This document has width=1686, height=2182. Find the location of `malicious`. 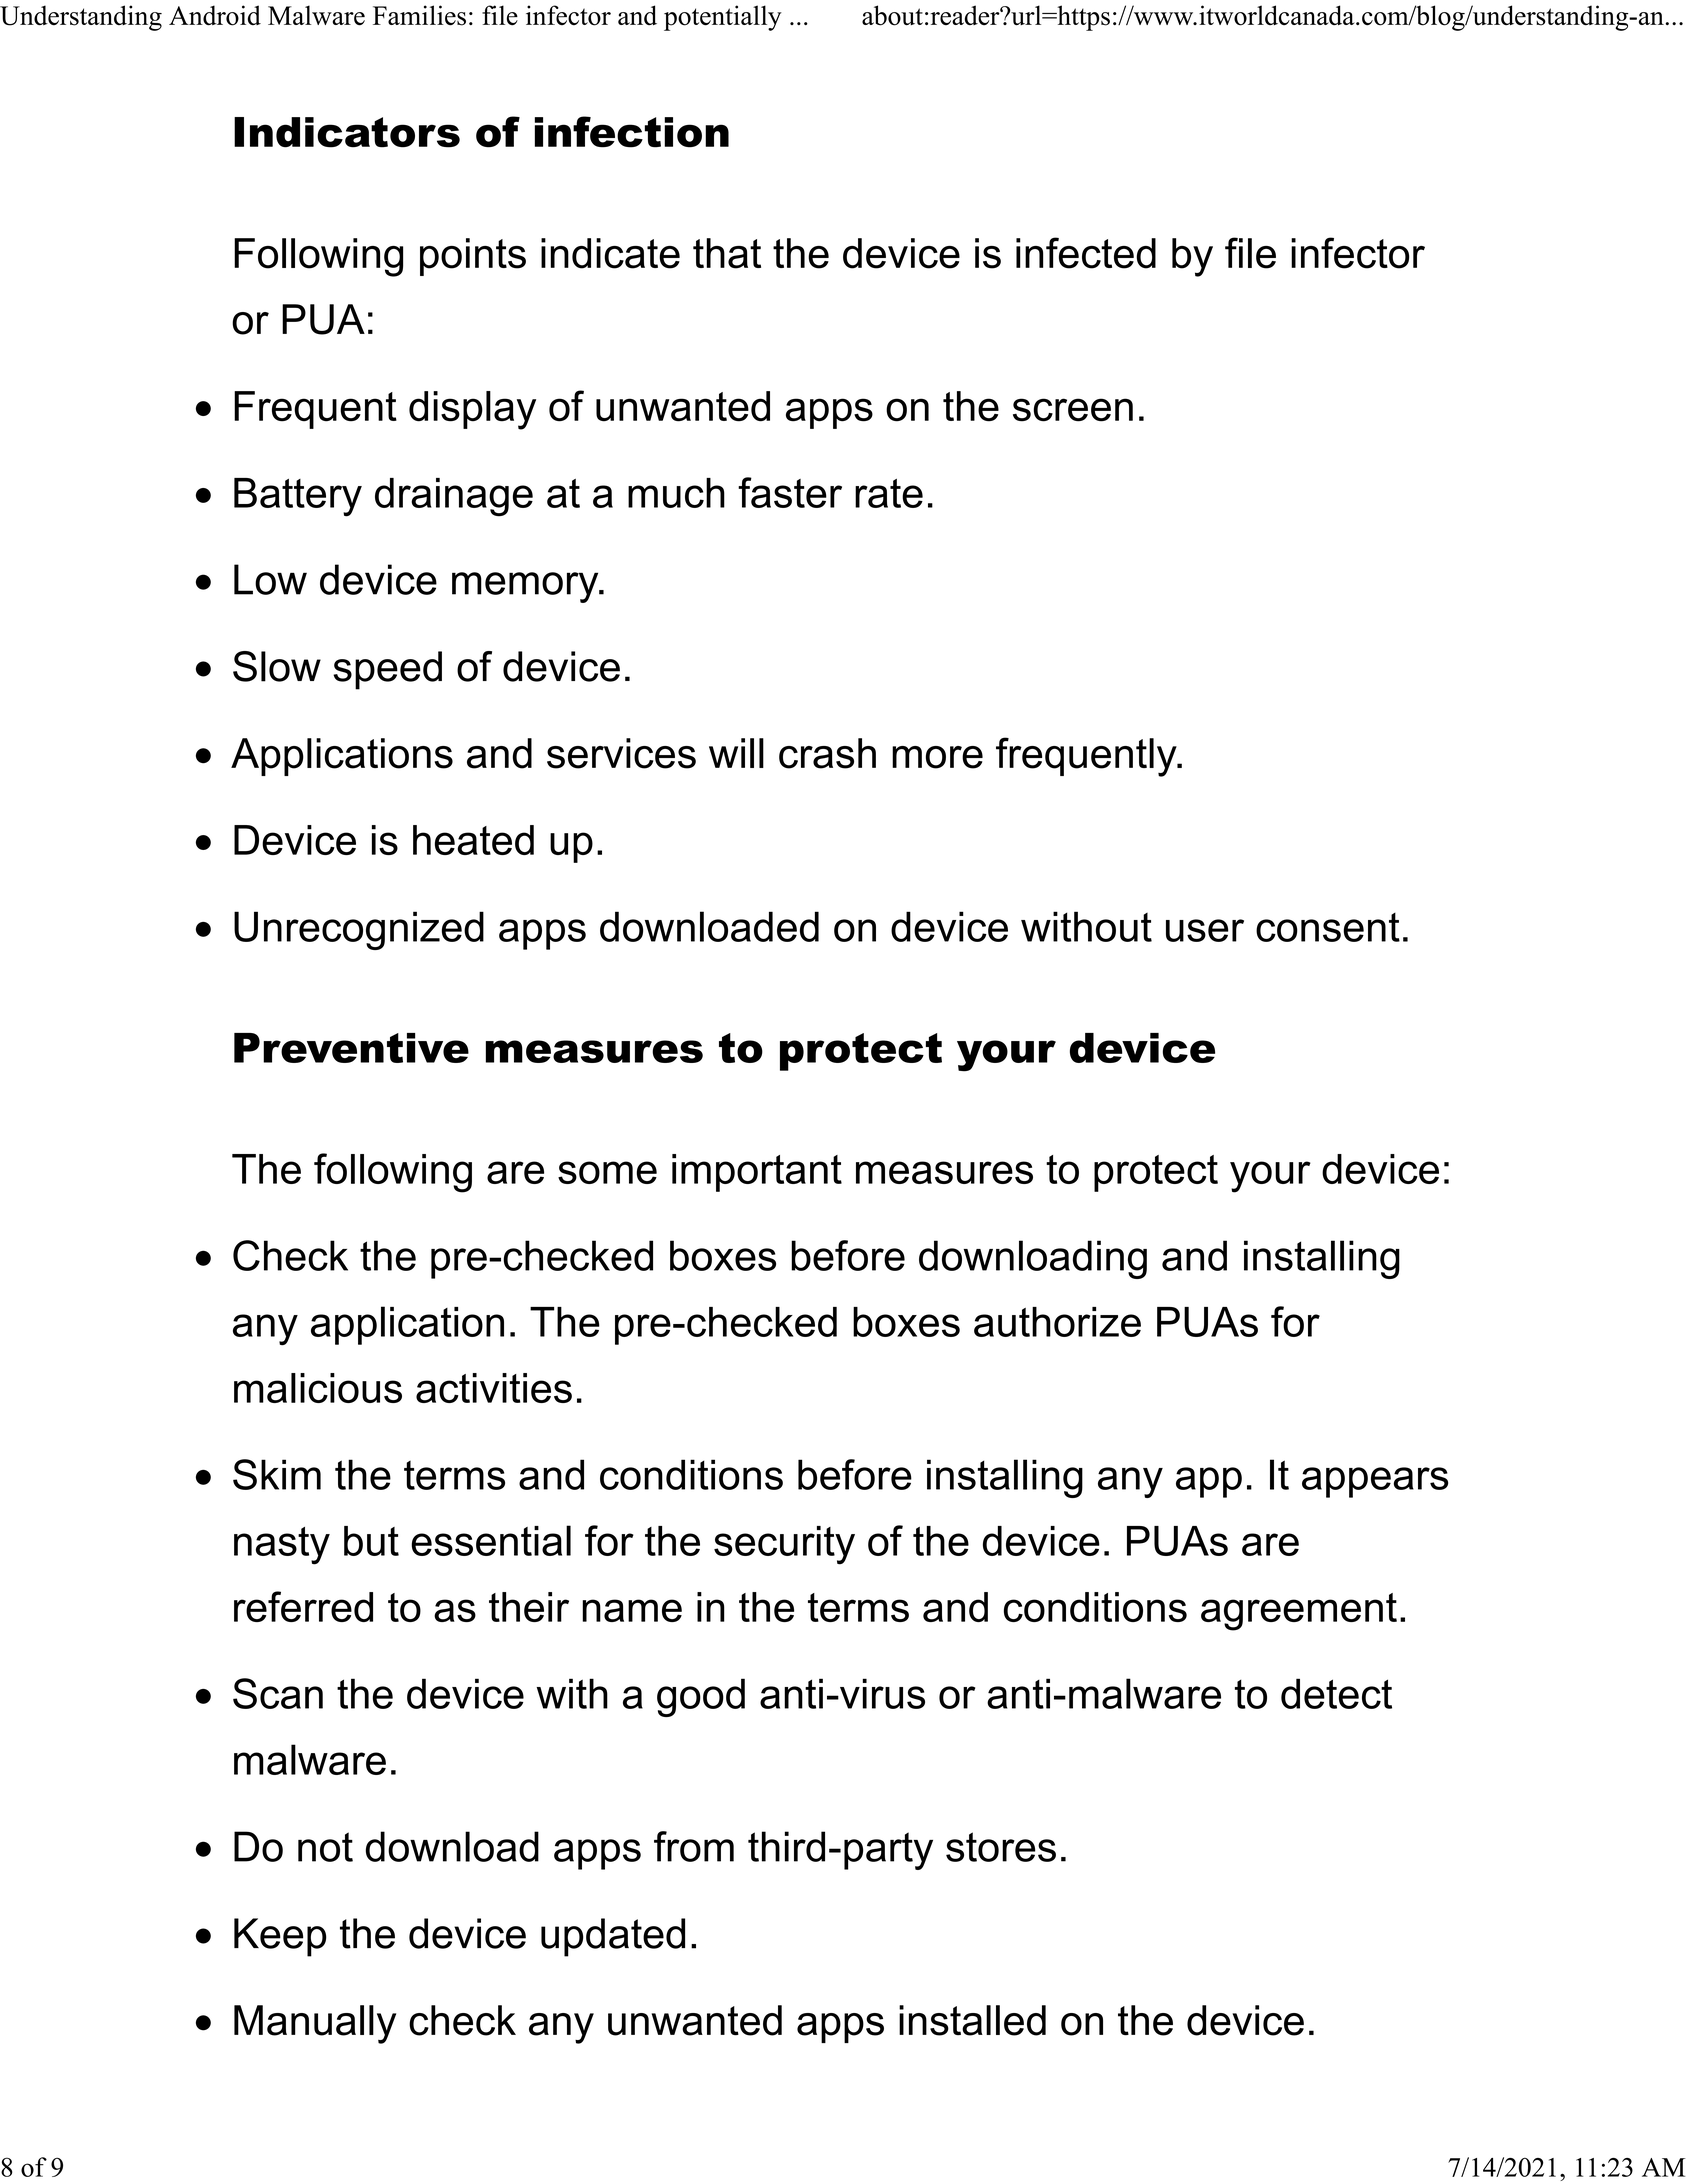

malicious is located at coordinates (318, 1388).
